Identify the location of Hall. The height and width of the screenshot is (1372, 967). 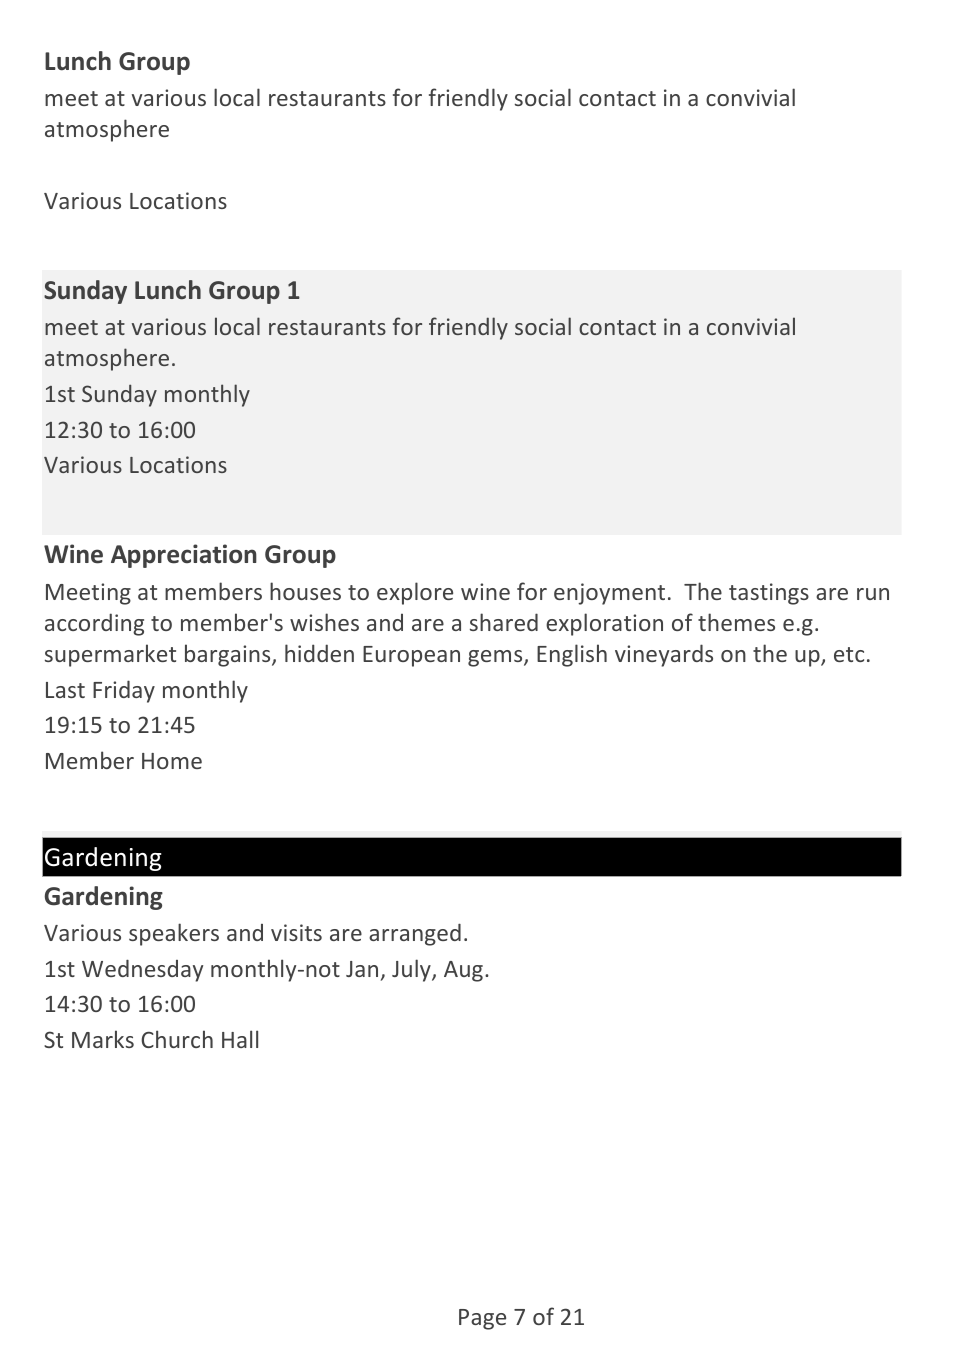
(240, 1039).
